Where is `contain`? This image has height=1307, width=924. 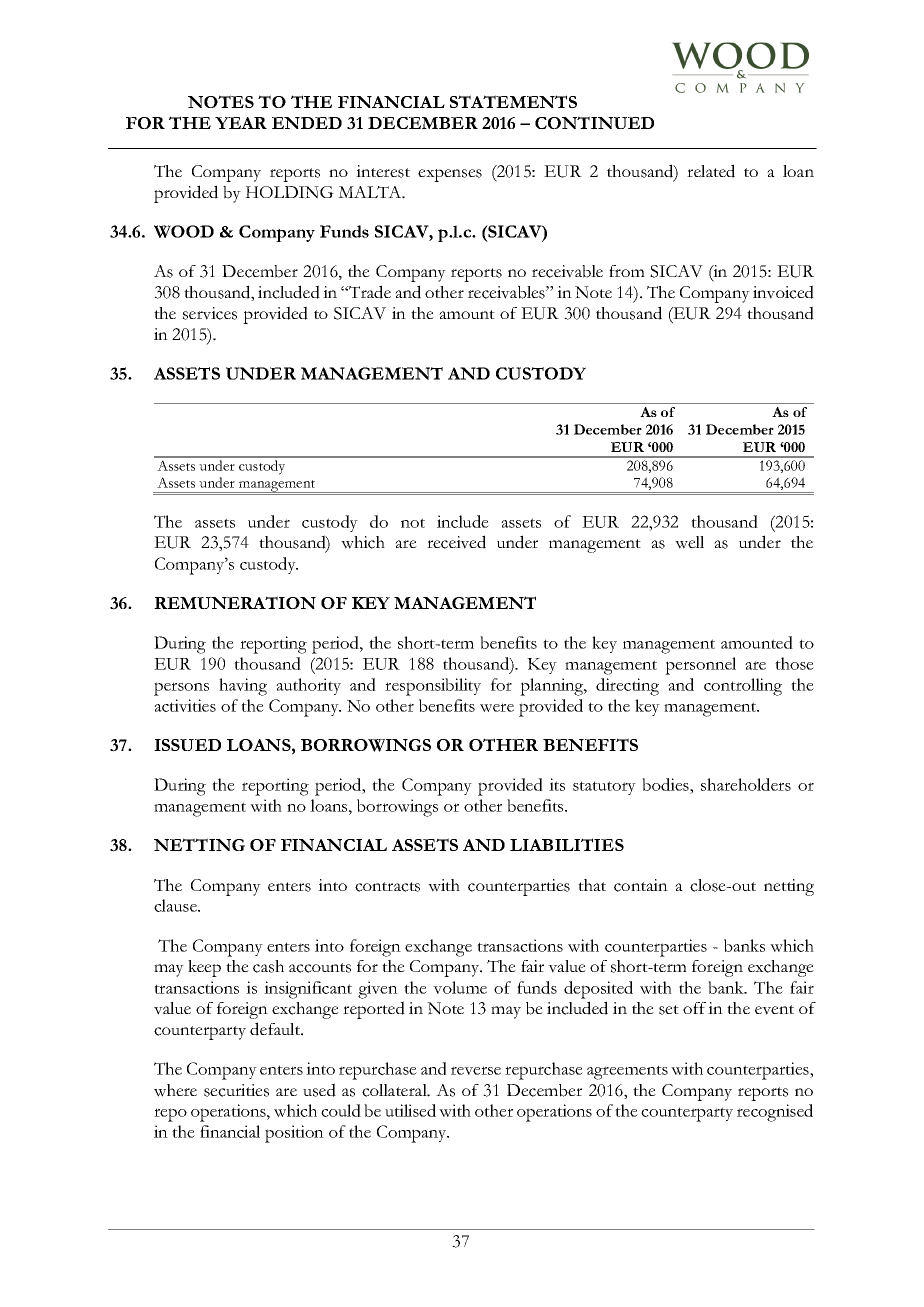 contain is located at coordinates (641, 885).
